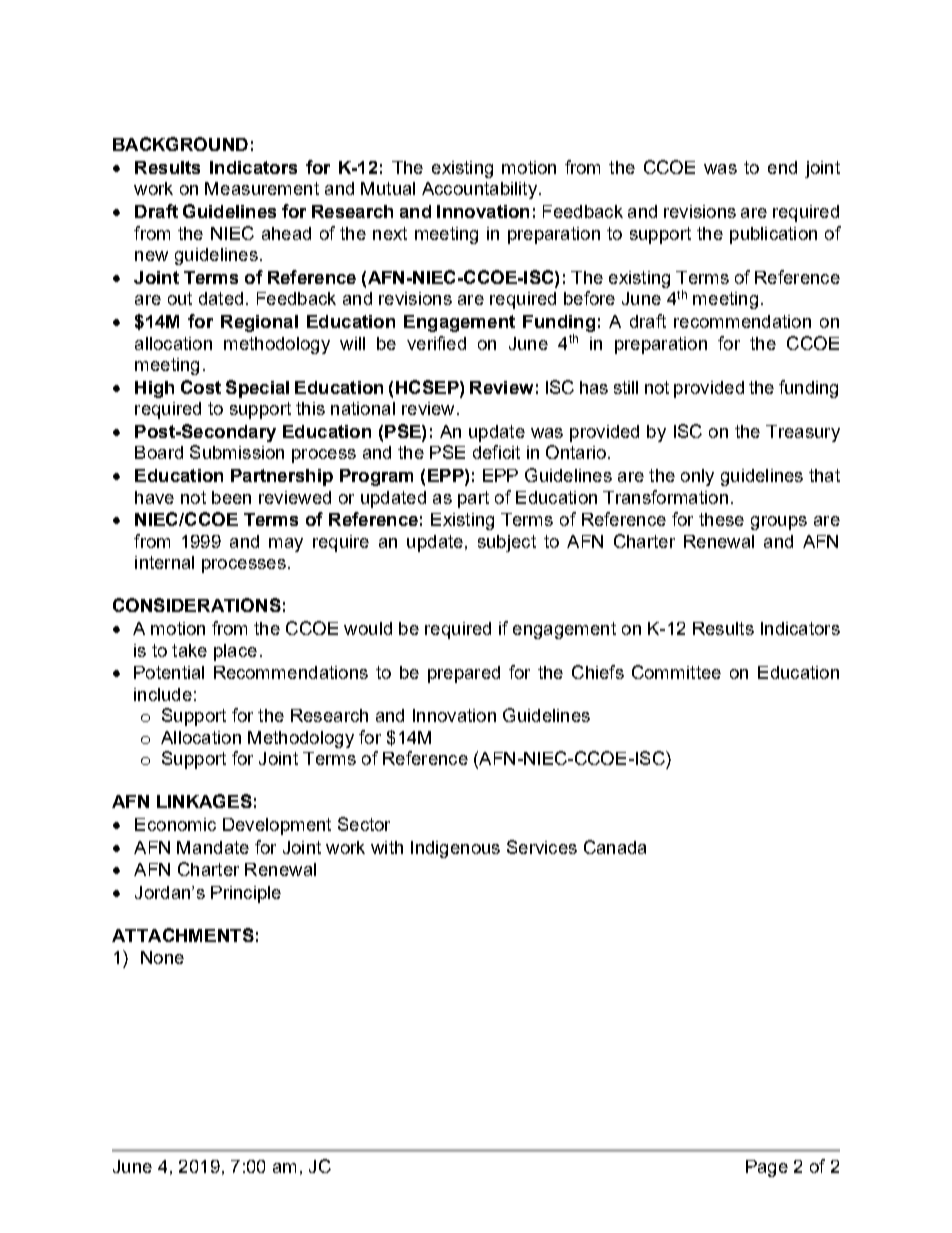 The width and height of the screenshot is (952, 1233). Describe the element at coordinates (479, 190) in the screenshot. I see `Accountability` at that location.
